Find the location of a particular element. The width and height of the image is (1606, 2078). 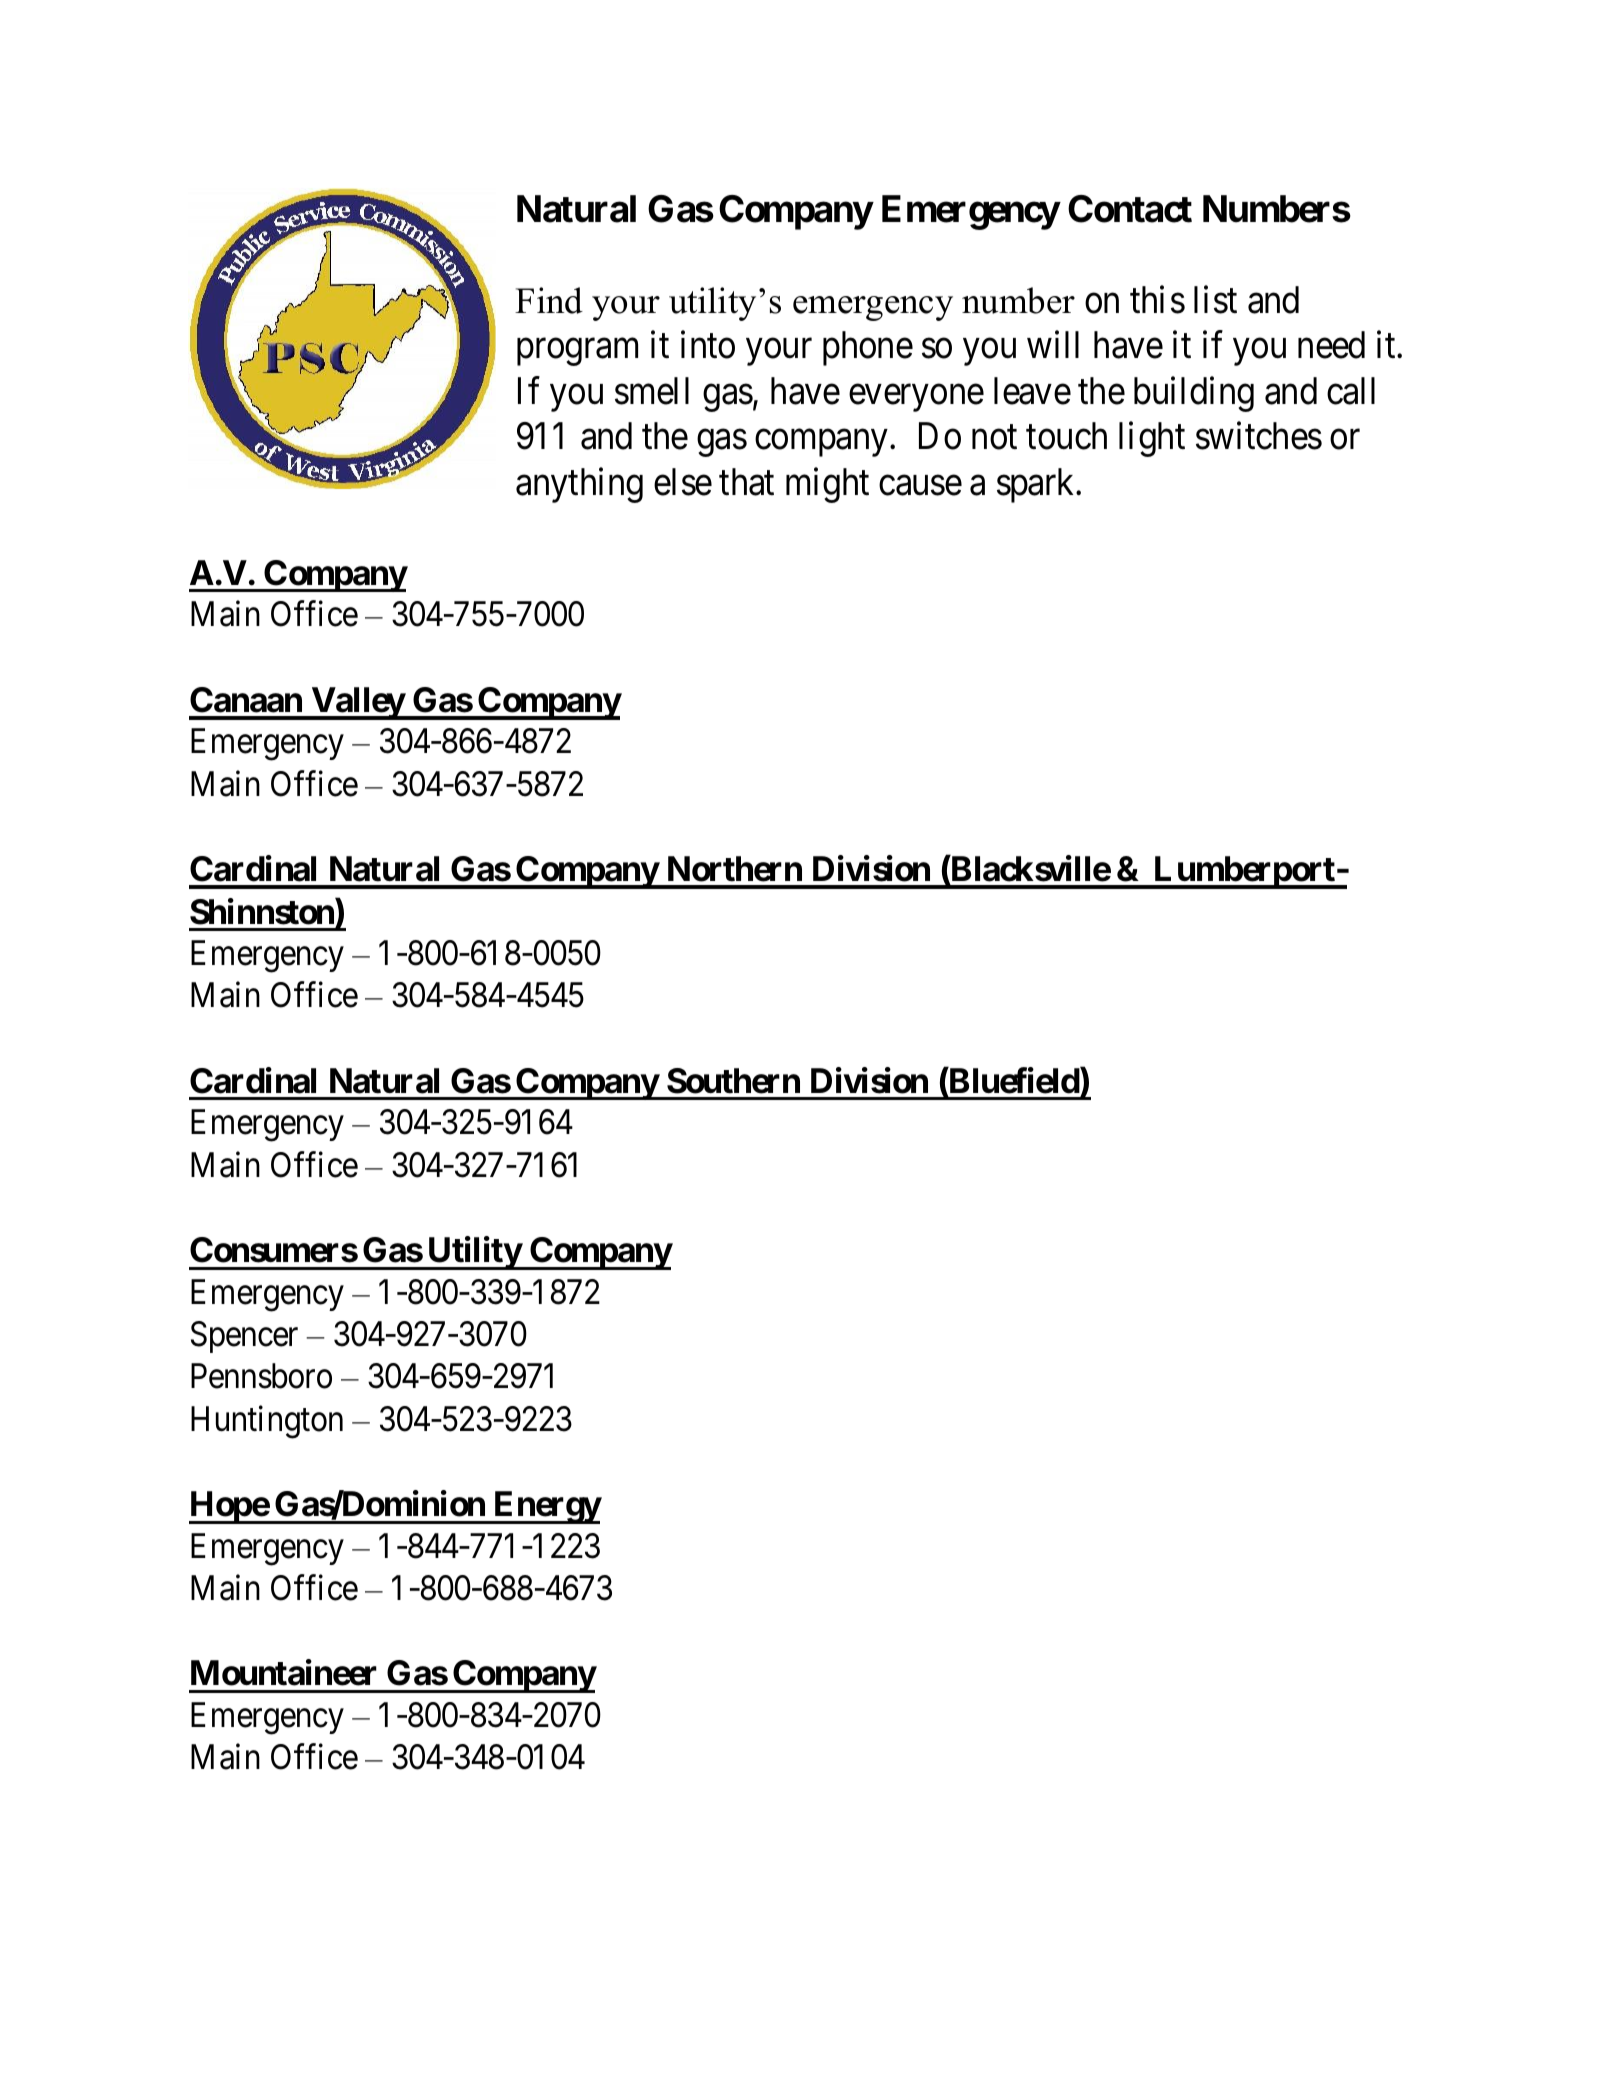

spark is located at coordinates (1037, 485).
